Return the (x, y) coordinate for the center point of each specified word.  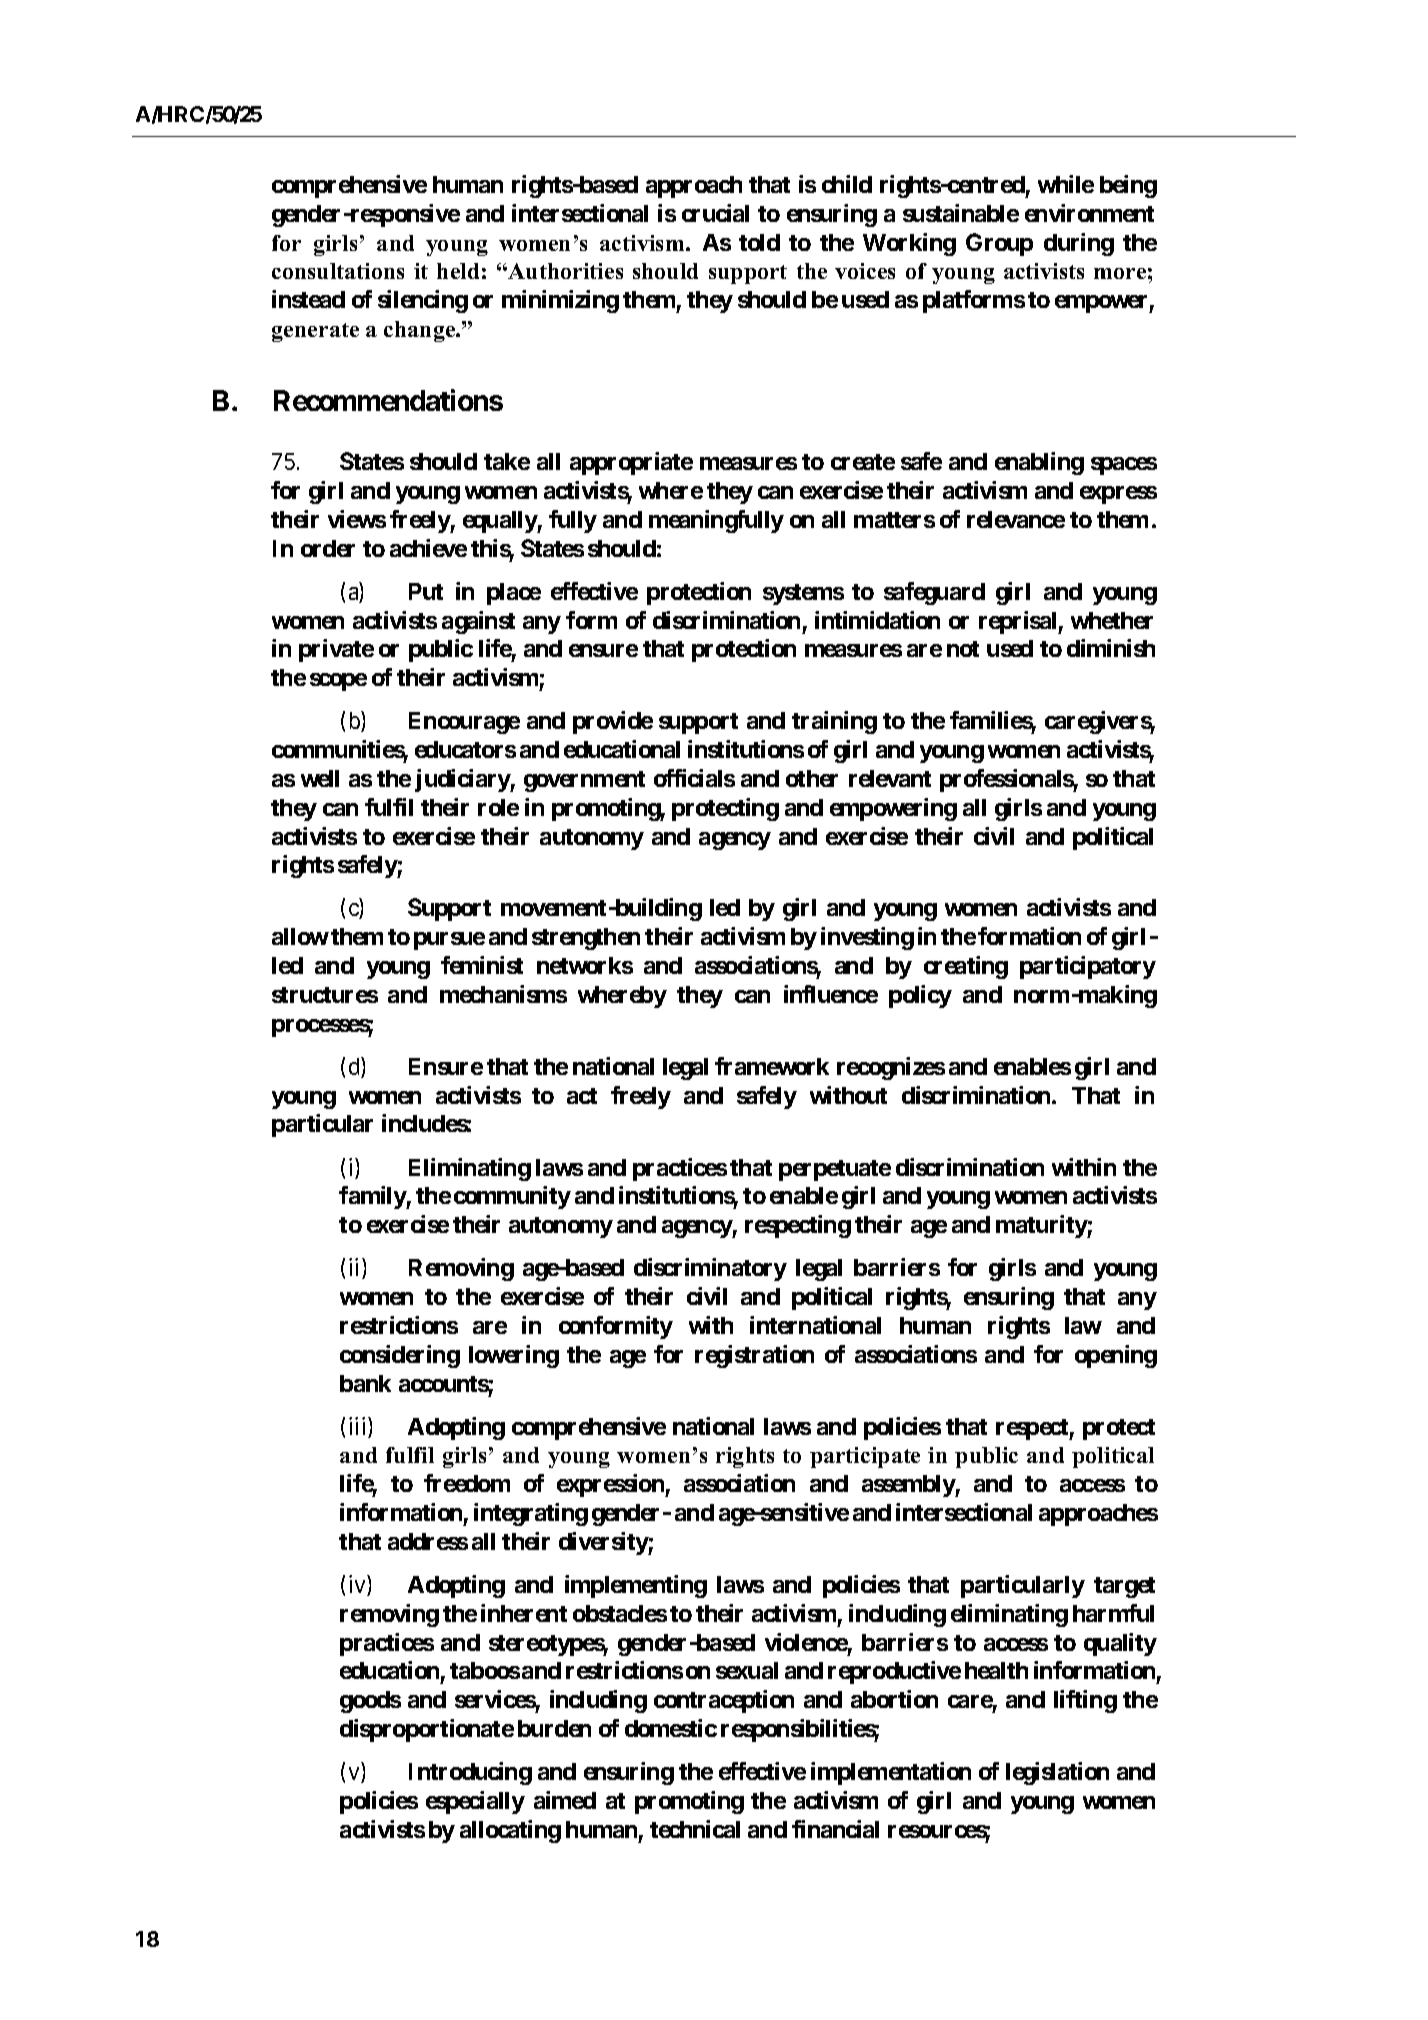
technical (695, 1829)
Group (999, 244)
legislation (1057, 1773)
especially (475, 1802)
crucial (715, 213)
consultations (338, 271)
